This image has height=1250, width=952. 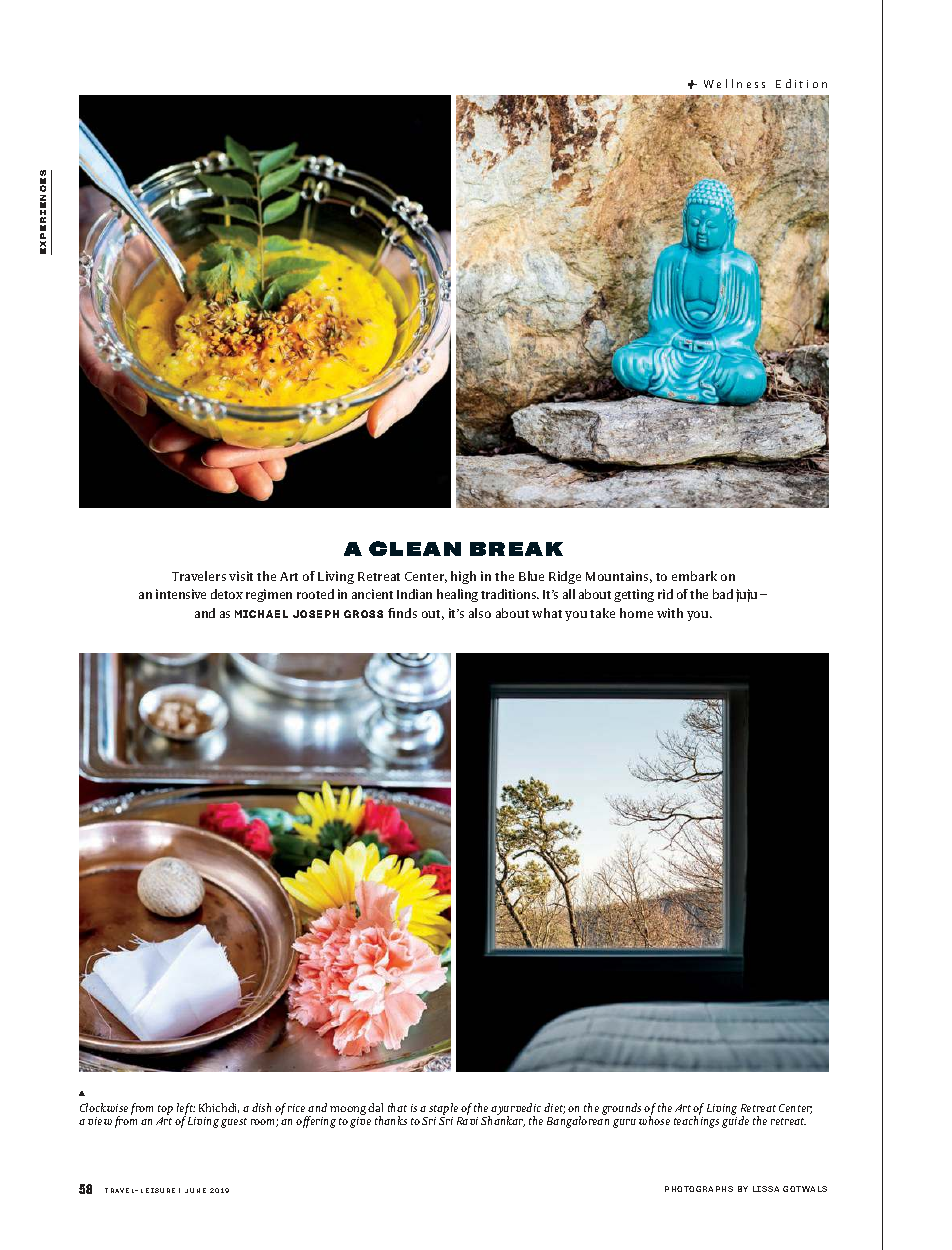 I want to click on with, so click(x=670, y=613).
